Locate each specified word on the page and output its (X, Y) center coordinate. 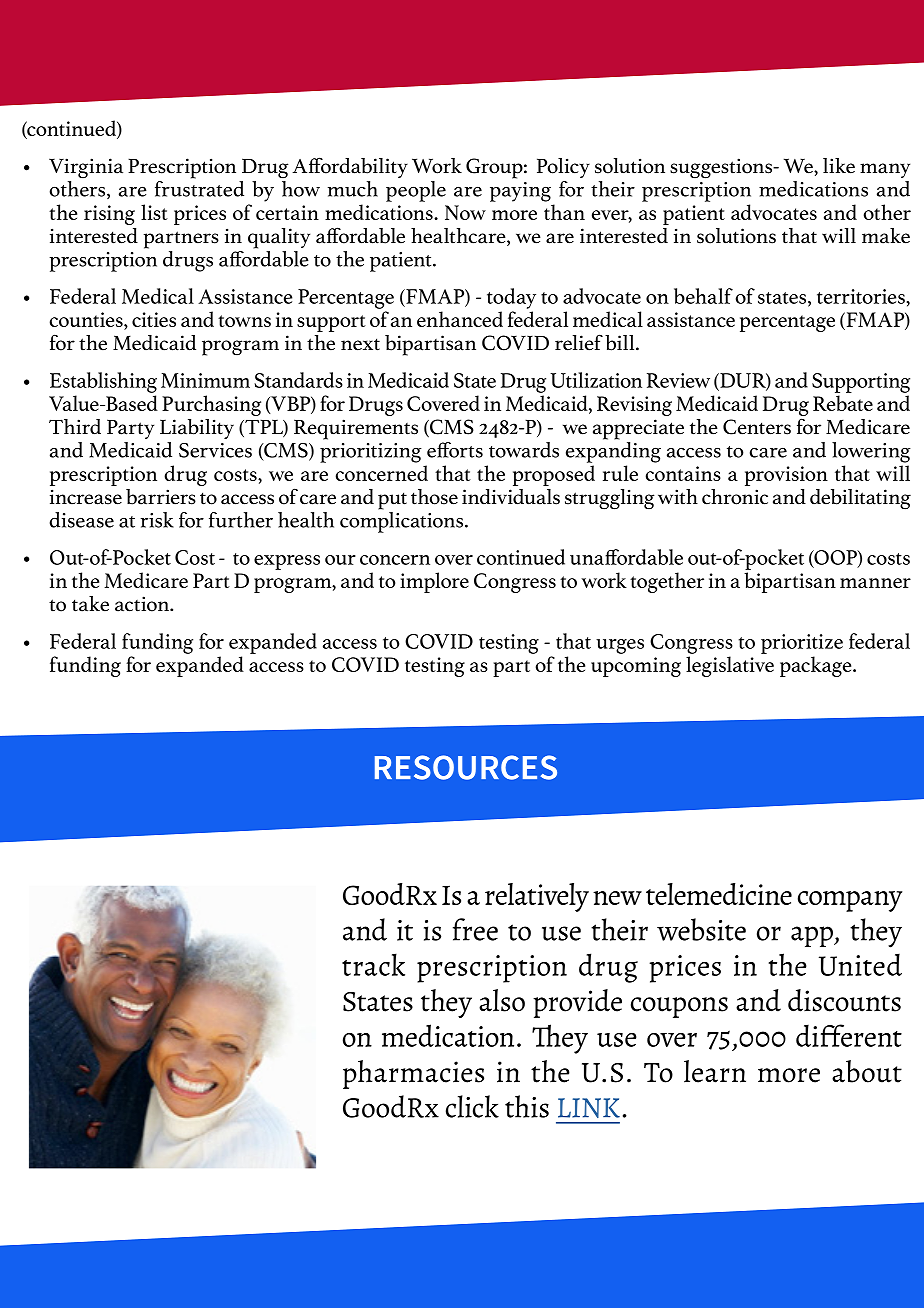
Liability (197, 429)
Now (465, 212)
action (143, 604)
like (839, 166)
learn (715, 1071)
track (373, 964)
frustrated (199, 189)
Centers (757, 427)
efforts (455, 450)
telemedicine (719, 894)
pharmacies (413, 1074)
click (472, 1106)
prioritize (802, 644)
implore (434, 582)
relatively (537, 897)
